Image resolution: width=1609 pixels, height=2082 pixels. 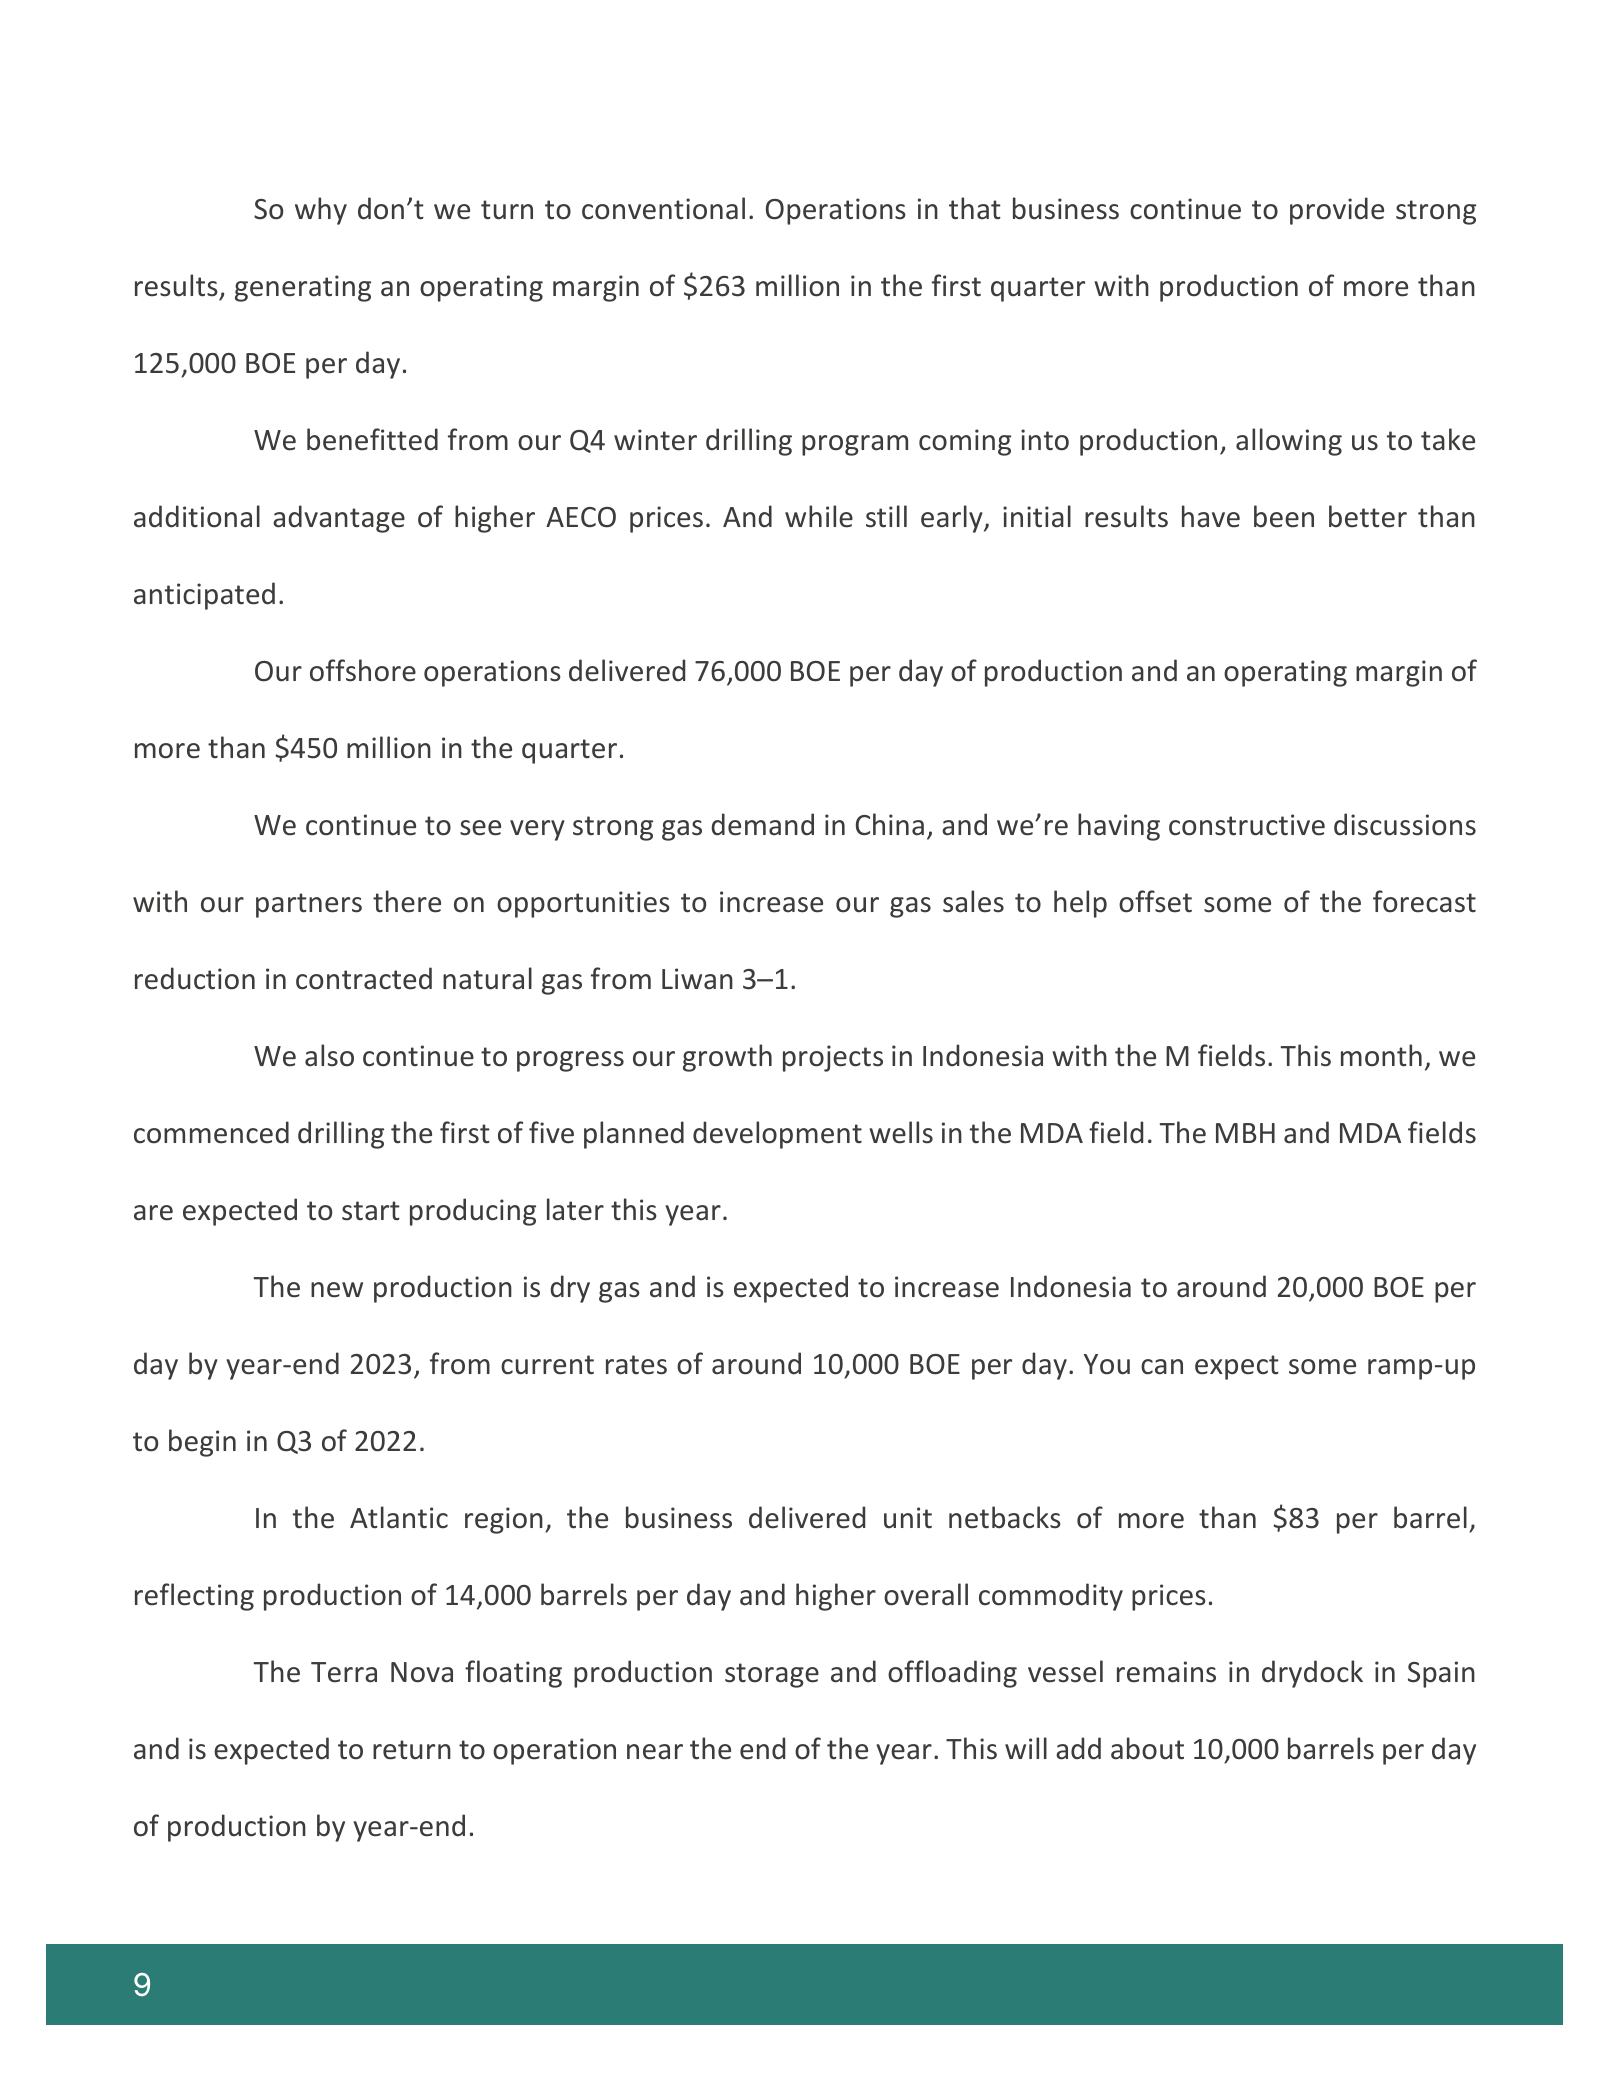 I want to click on provide, so click(x=1337, y=211).
